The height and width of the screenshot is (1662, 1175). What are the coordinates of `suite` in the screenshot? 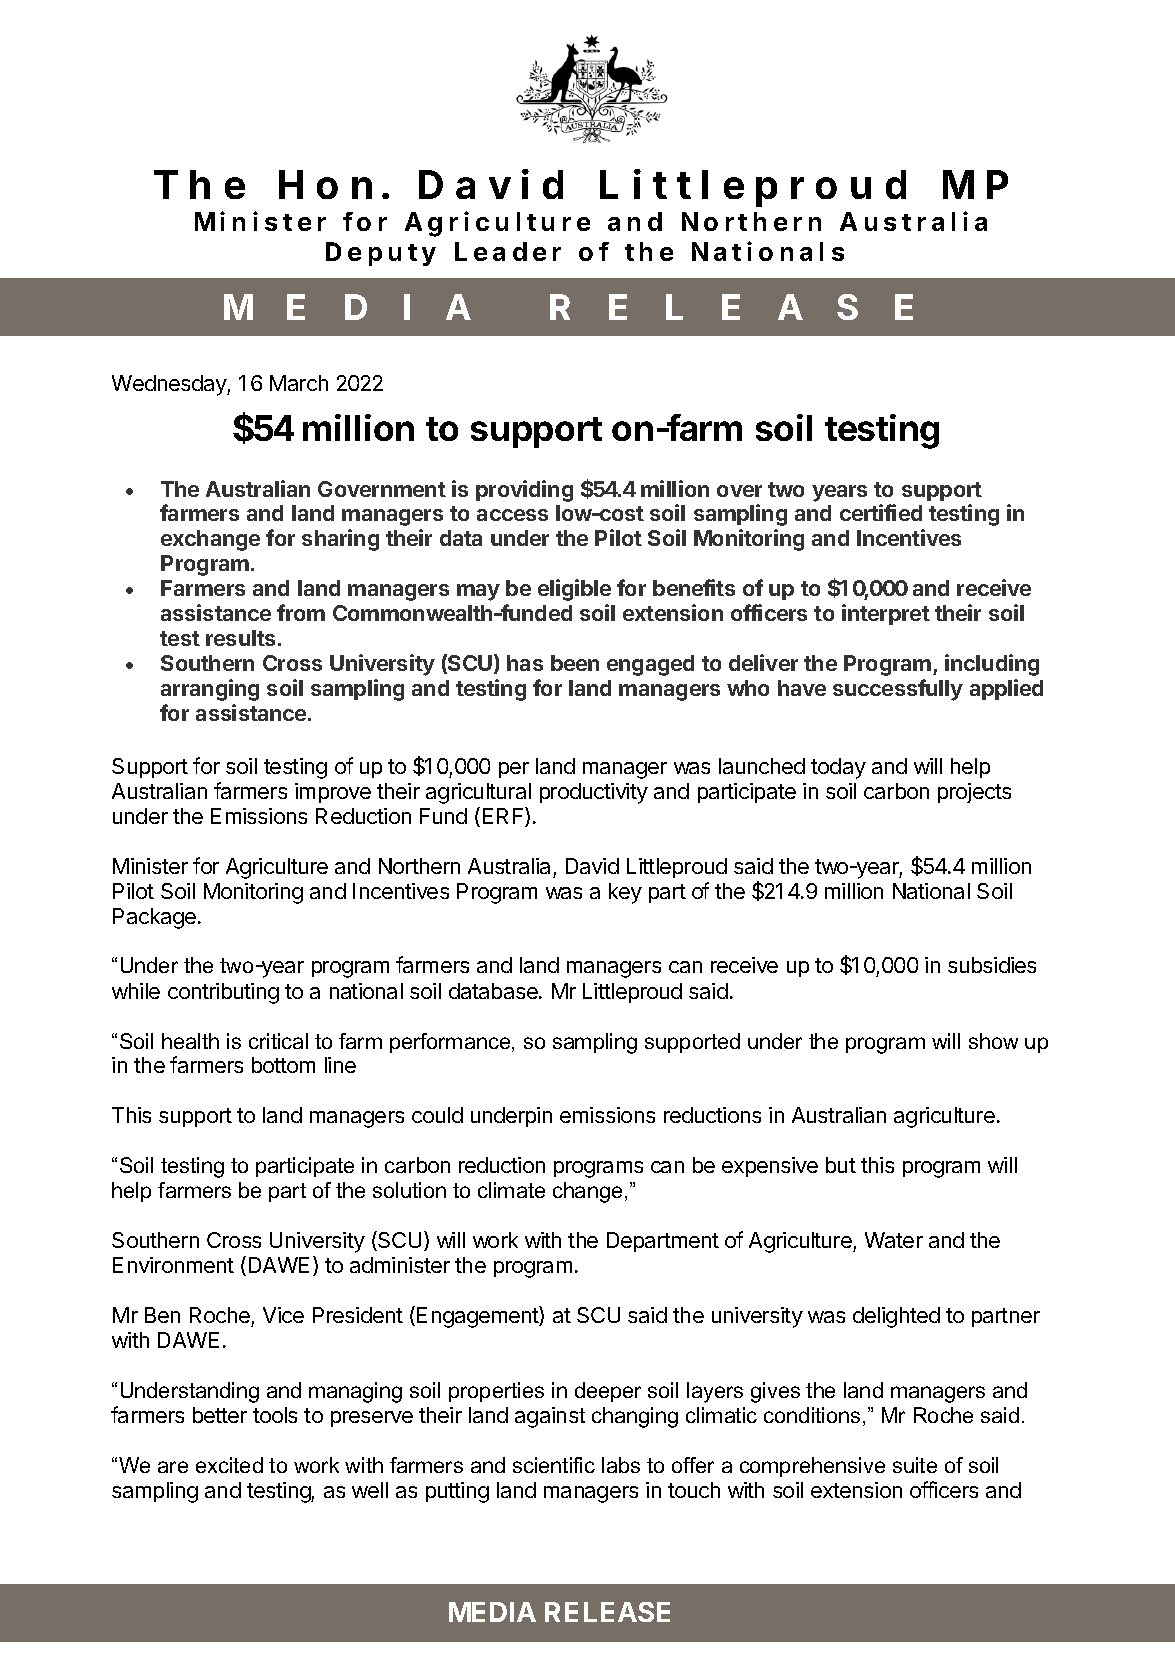 It's located at (915, 1465).
